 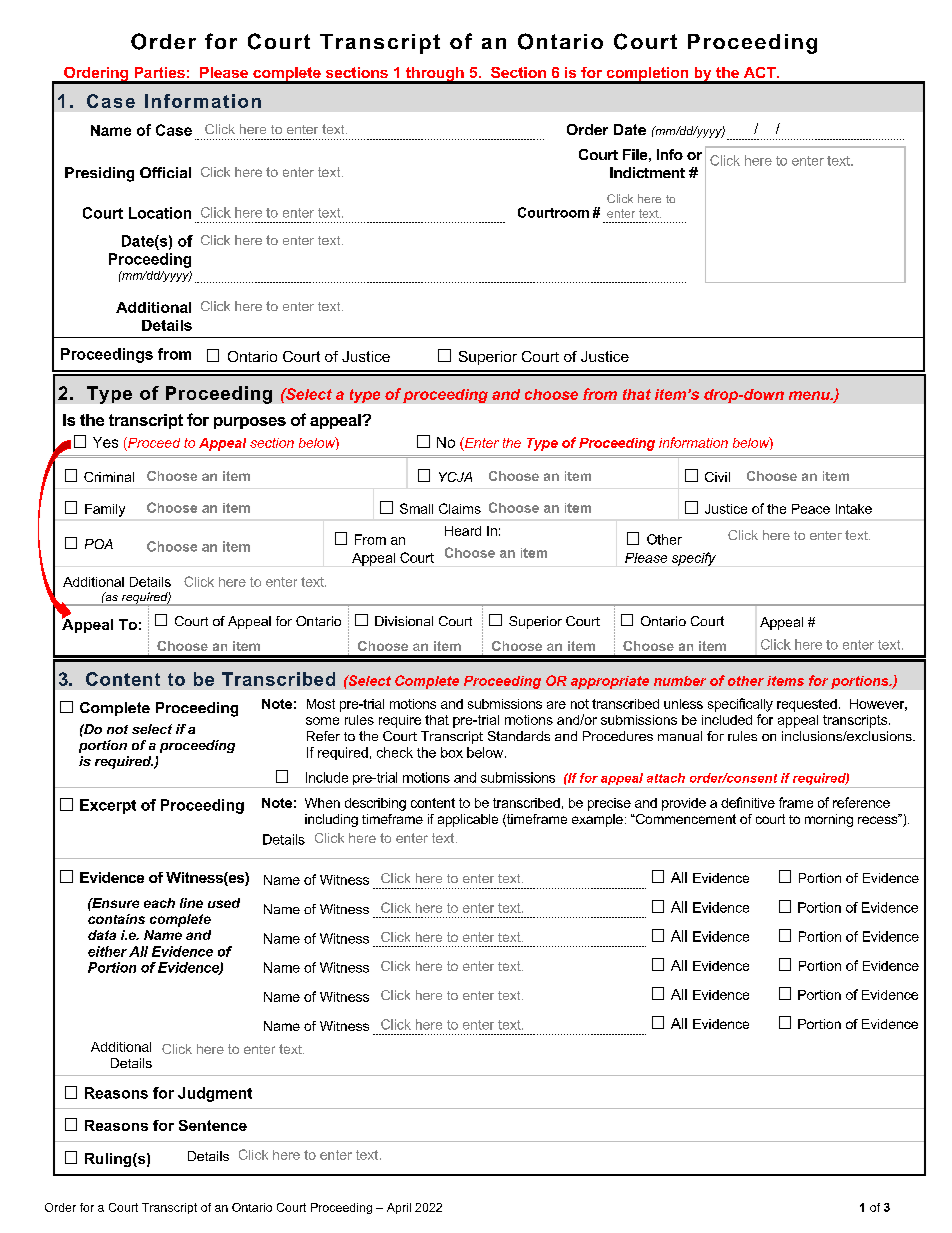 What do you see at coordinates (435, 75) in the screenshot?
I see `through` at bounding box center [435, 75].
